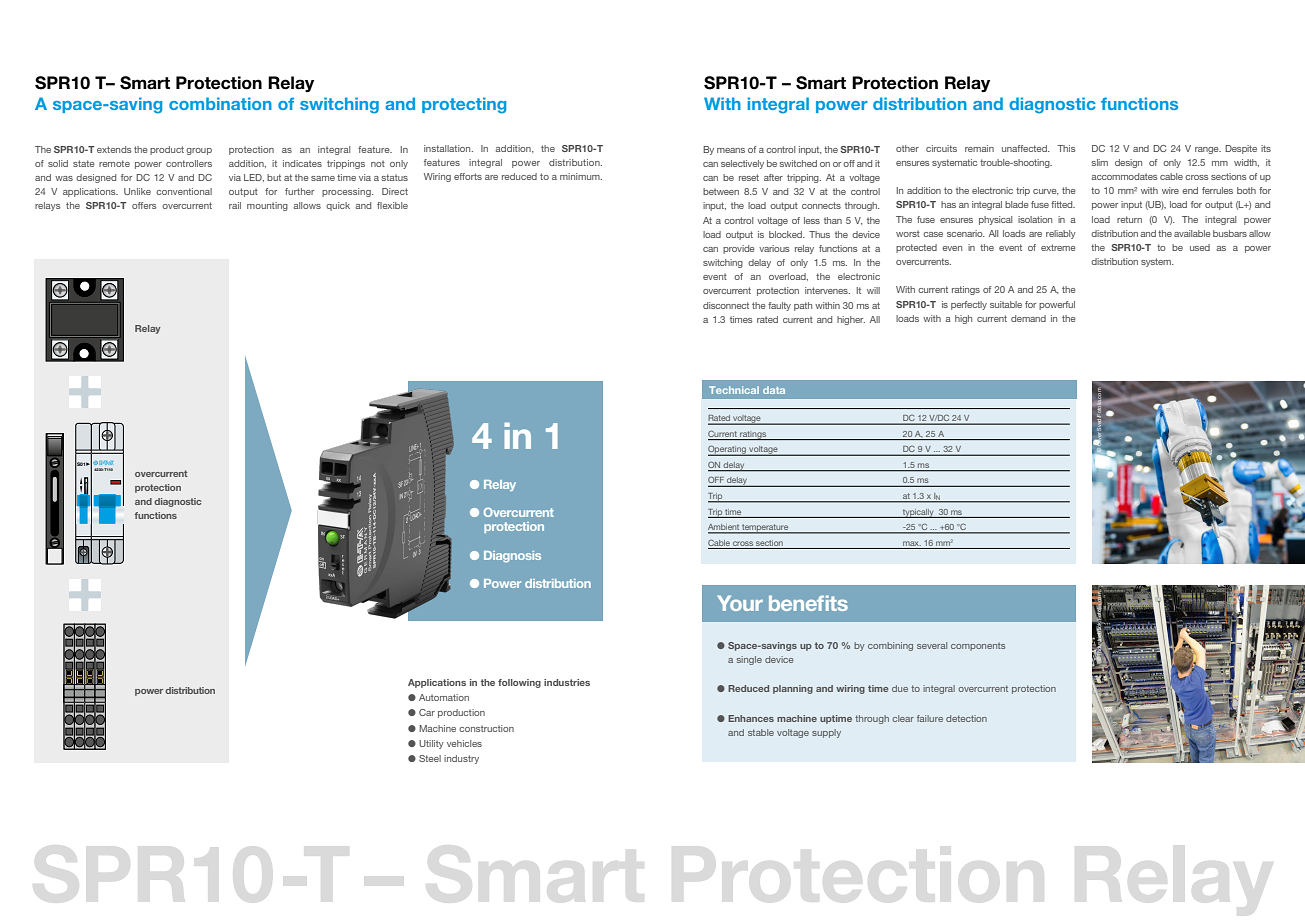 The width and height of the page is (1305, 924). Describe the element at coordinates (1028, 318) in the page. I see `demand` at that location.
